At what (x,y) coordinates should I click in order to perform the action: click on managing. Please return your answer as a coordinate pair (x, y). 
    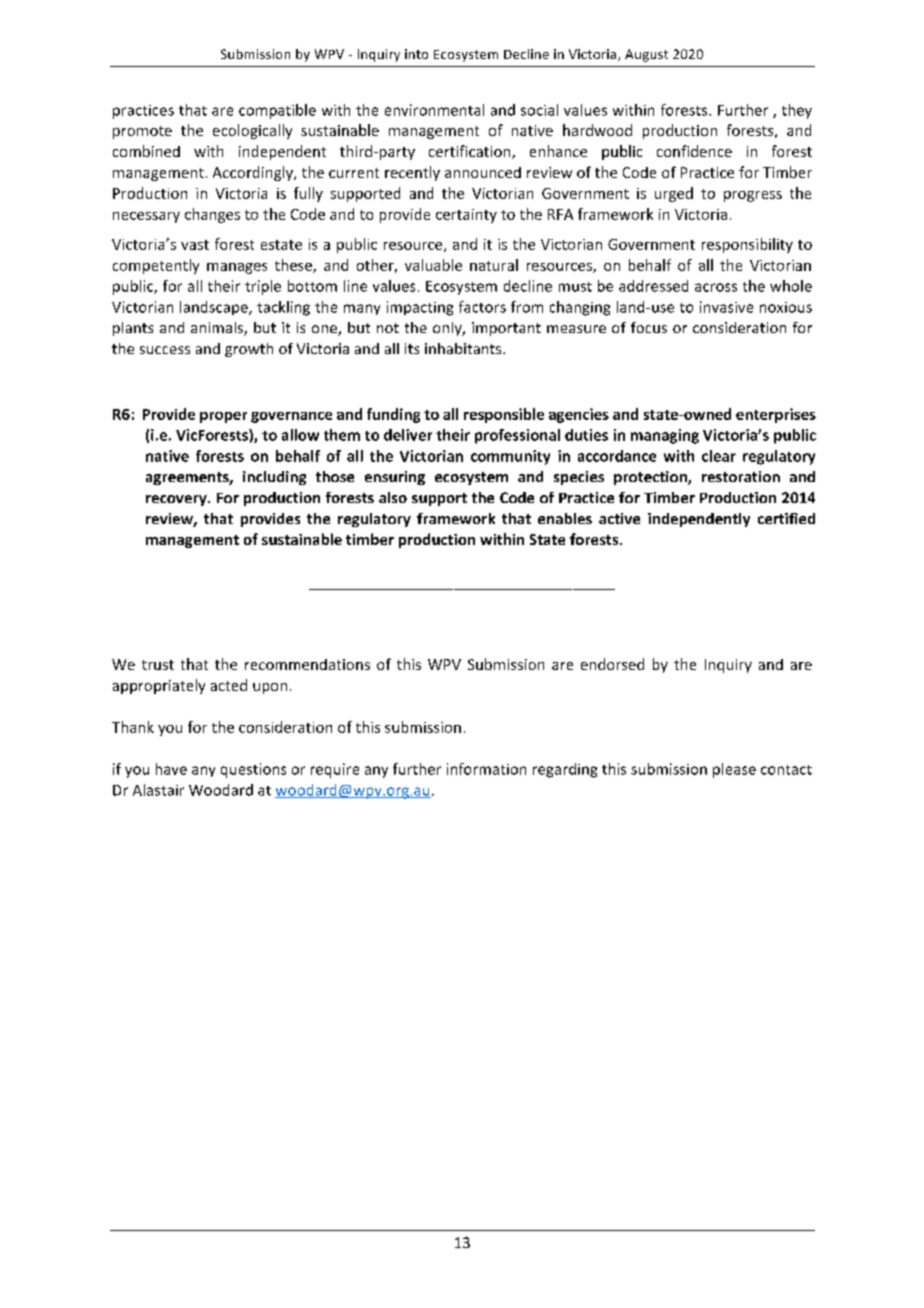
    Looking at the image, I should click on (665, 436).
